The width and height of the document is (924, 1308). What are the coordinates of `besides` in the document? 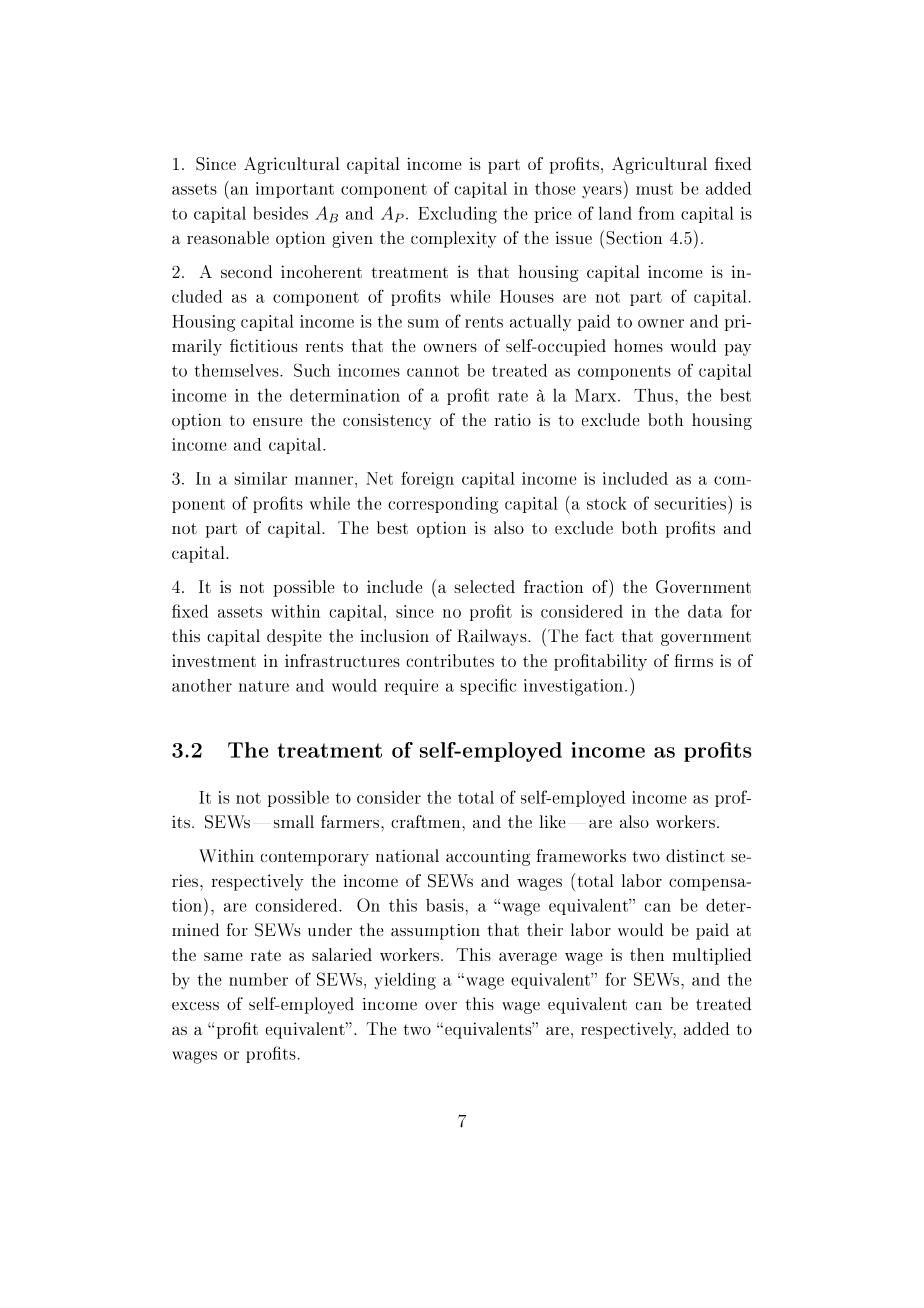 It's located at (280, 213).
